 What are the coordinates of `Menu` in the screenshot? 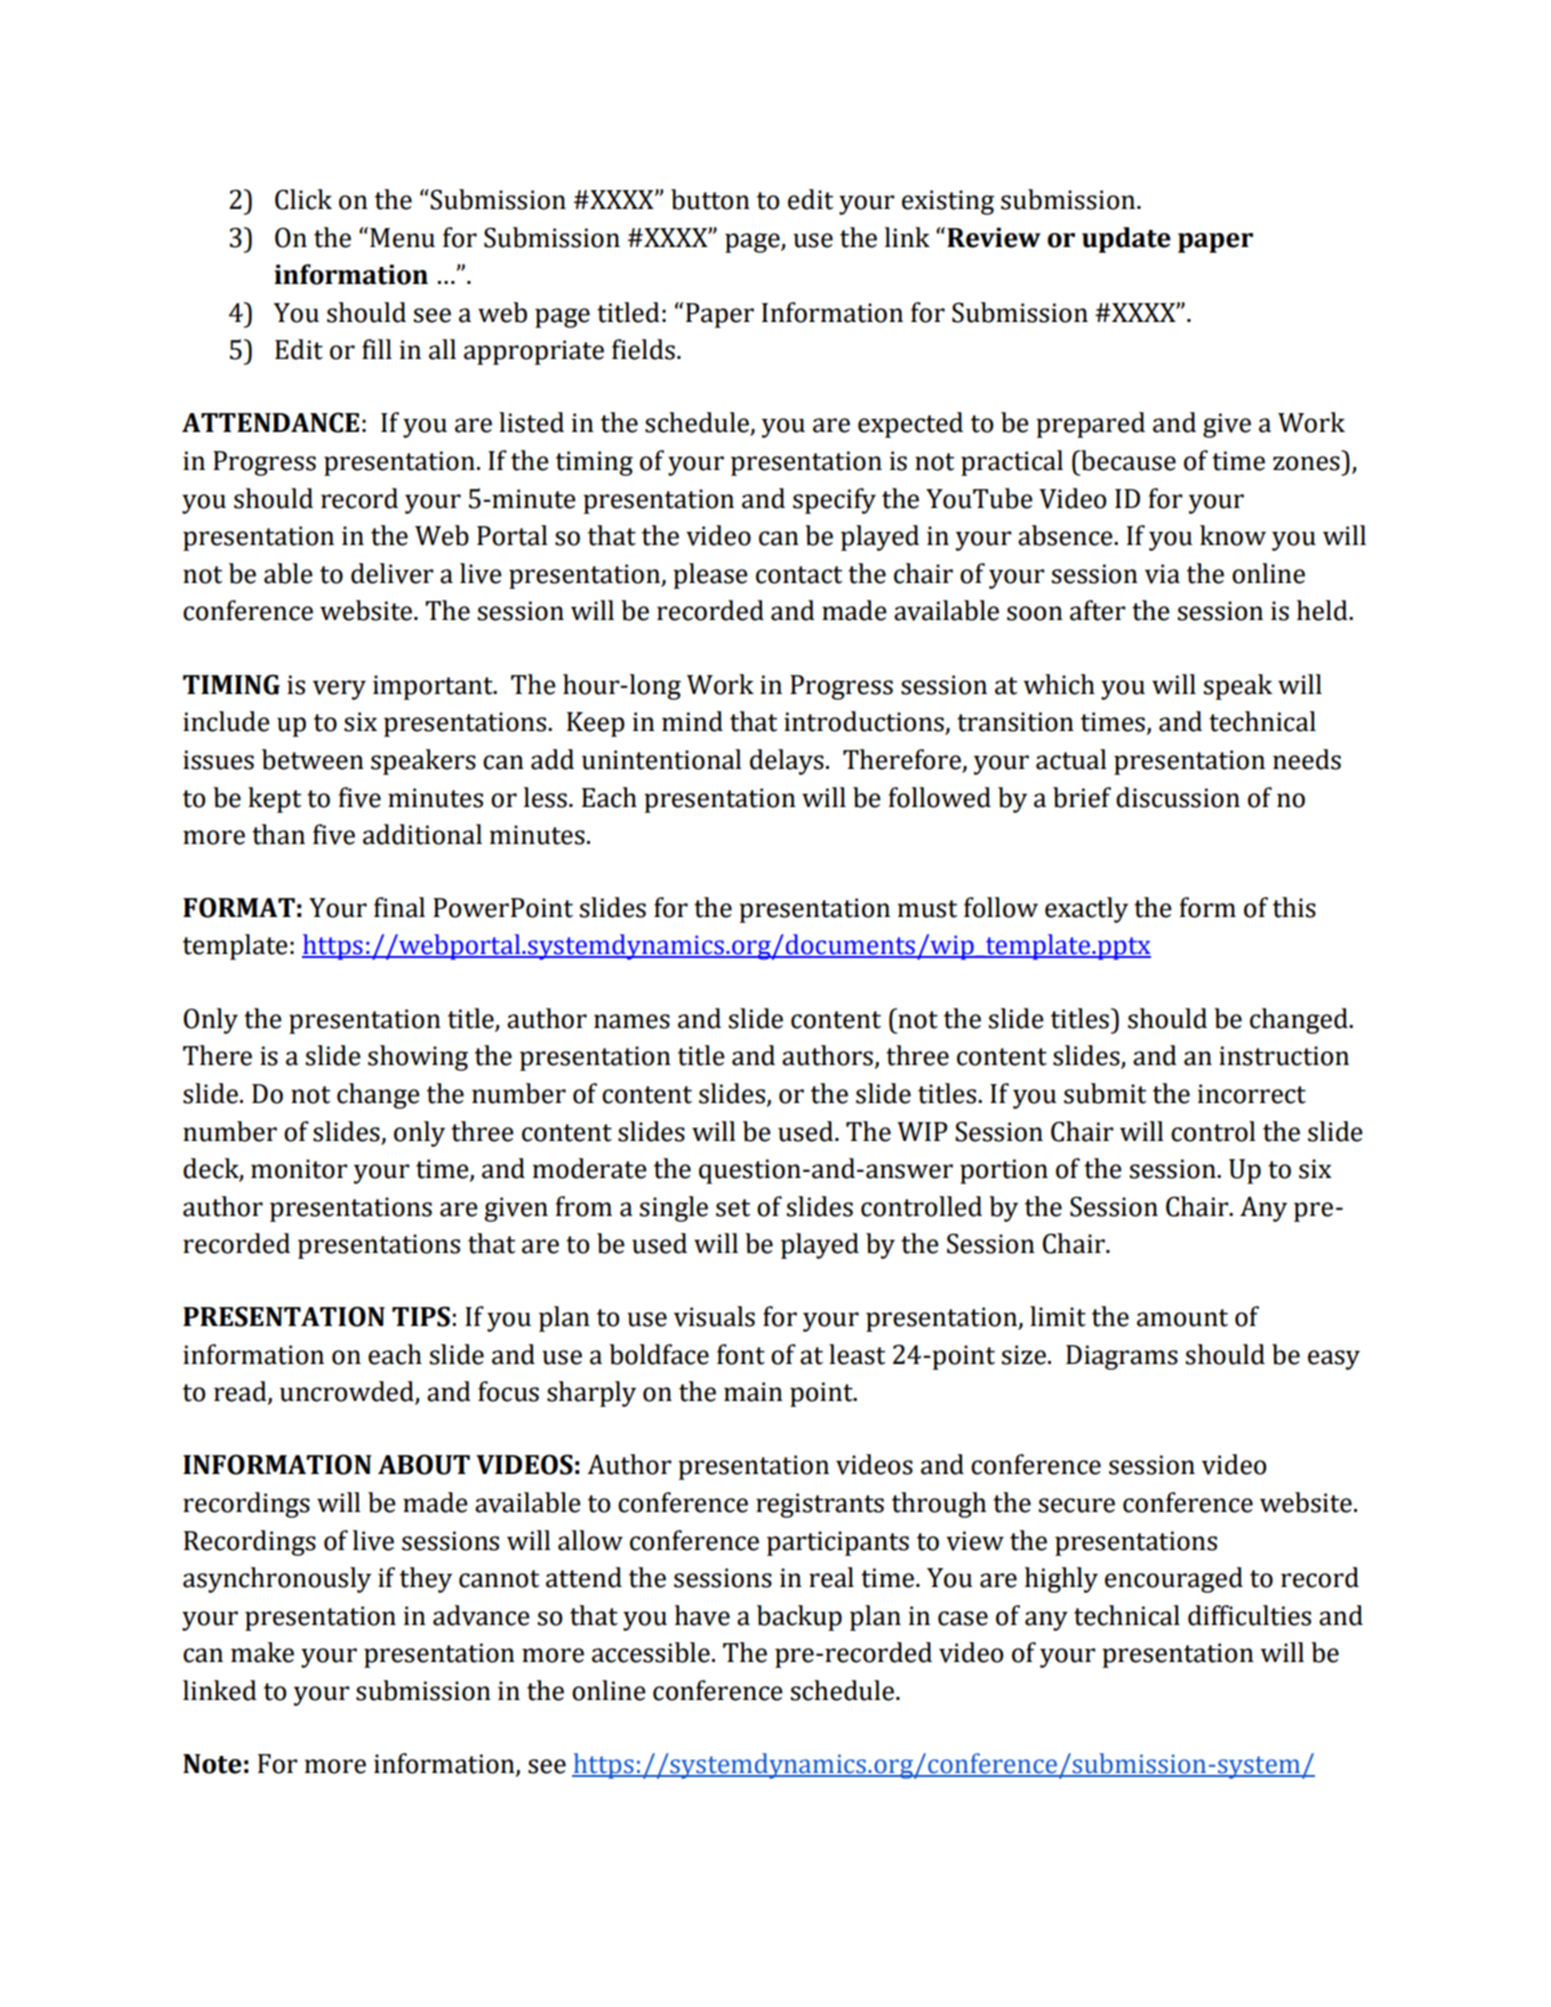 It's located at (402, 238).
